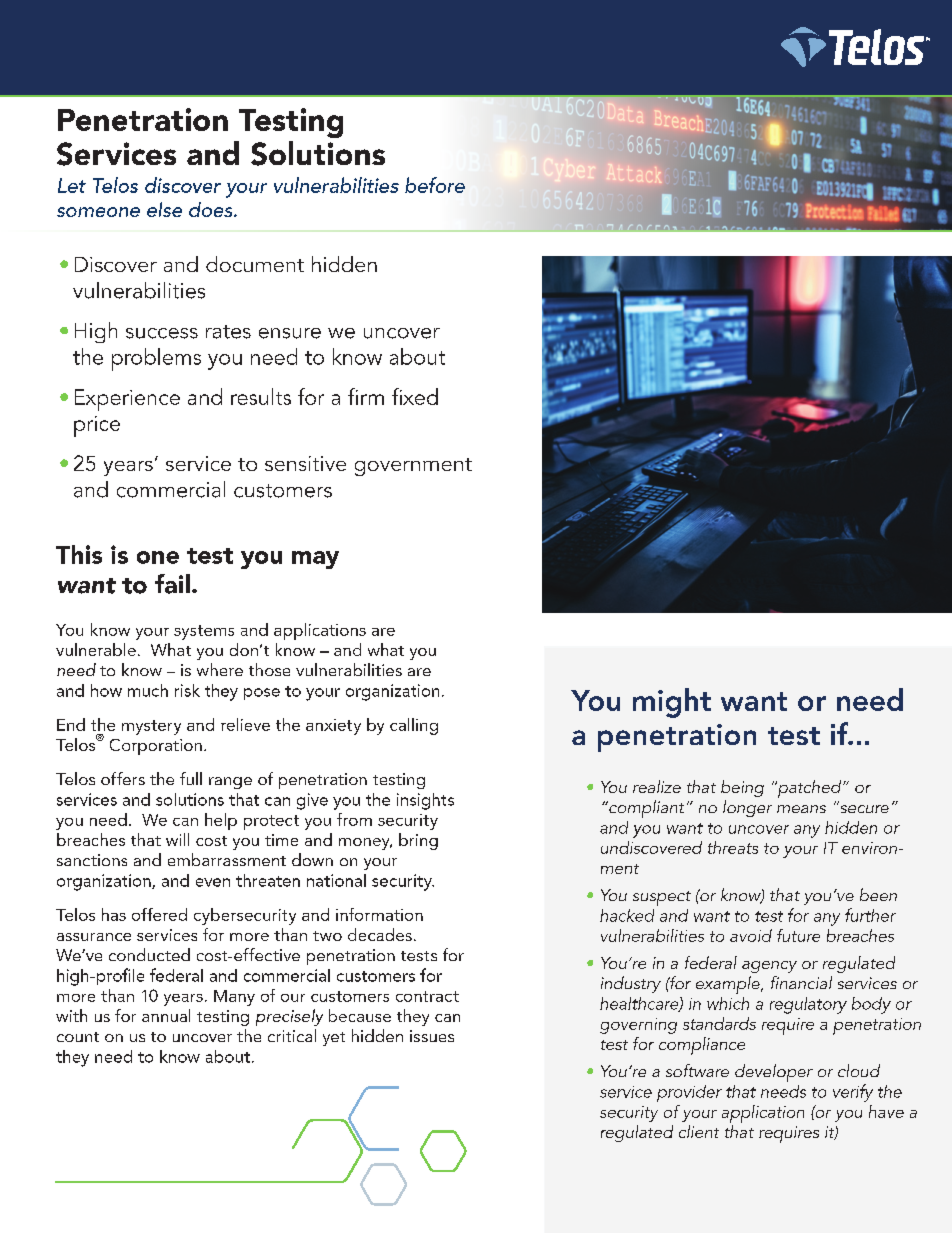 The height and width of the screenshot is (1233, 952). What do you see at coordinates (415, 396) in the screenshot?
I see `fixed` at bounding box center [415, 396].
